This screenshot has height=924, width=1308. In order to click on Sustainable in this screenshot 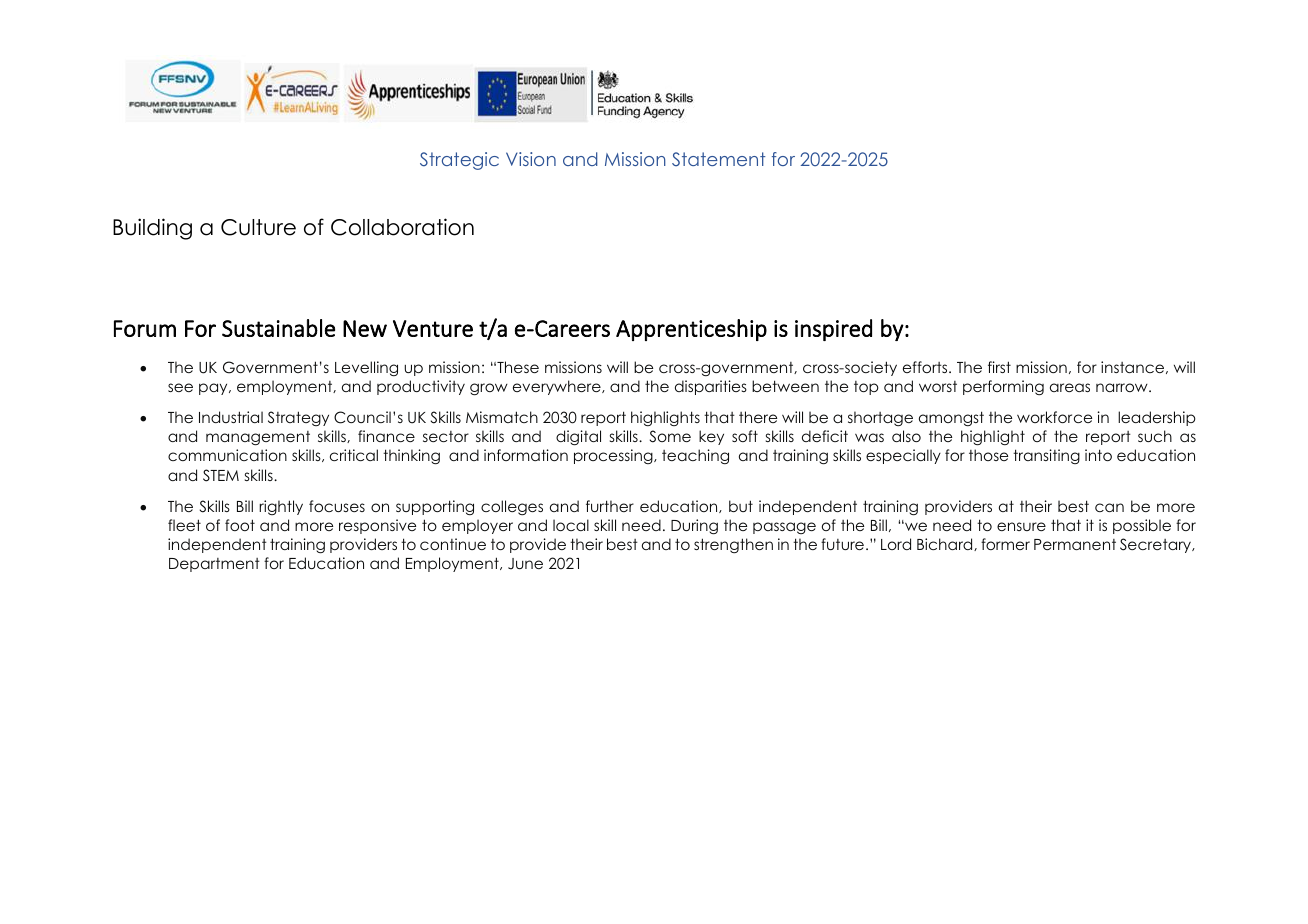, I will do `click(278, 328)`.
